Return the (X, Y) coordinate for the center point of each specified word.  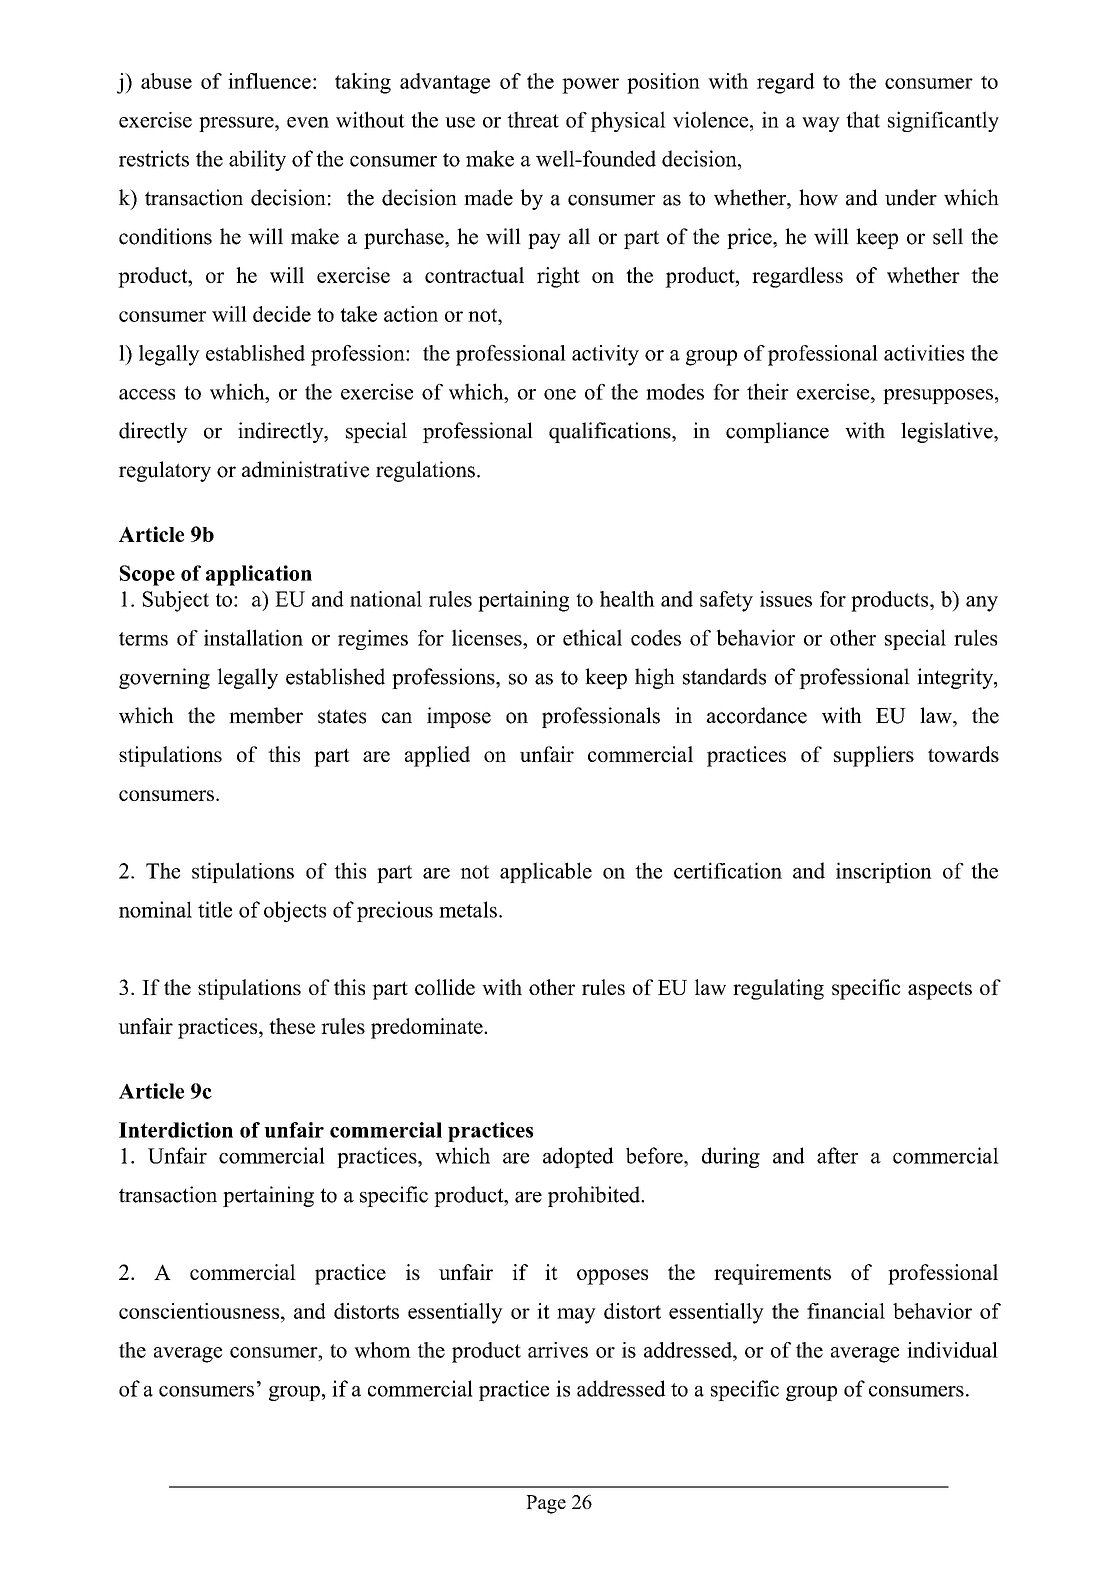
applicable (546, 872)
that (863, 119)
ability (257, 160)
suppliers (874, 756)
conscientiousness (200, 1311)
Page (546, 1504)
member (266, 715)
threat (533, 119)
